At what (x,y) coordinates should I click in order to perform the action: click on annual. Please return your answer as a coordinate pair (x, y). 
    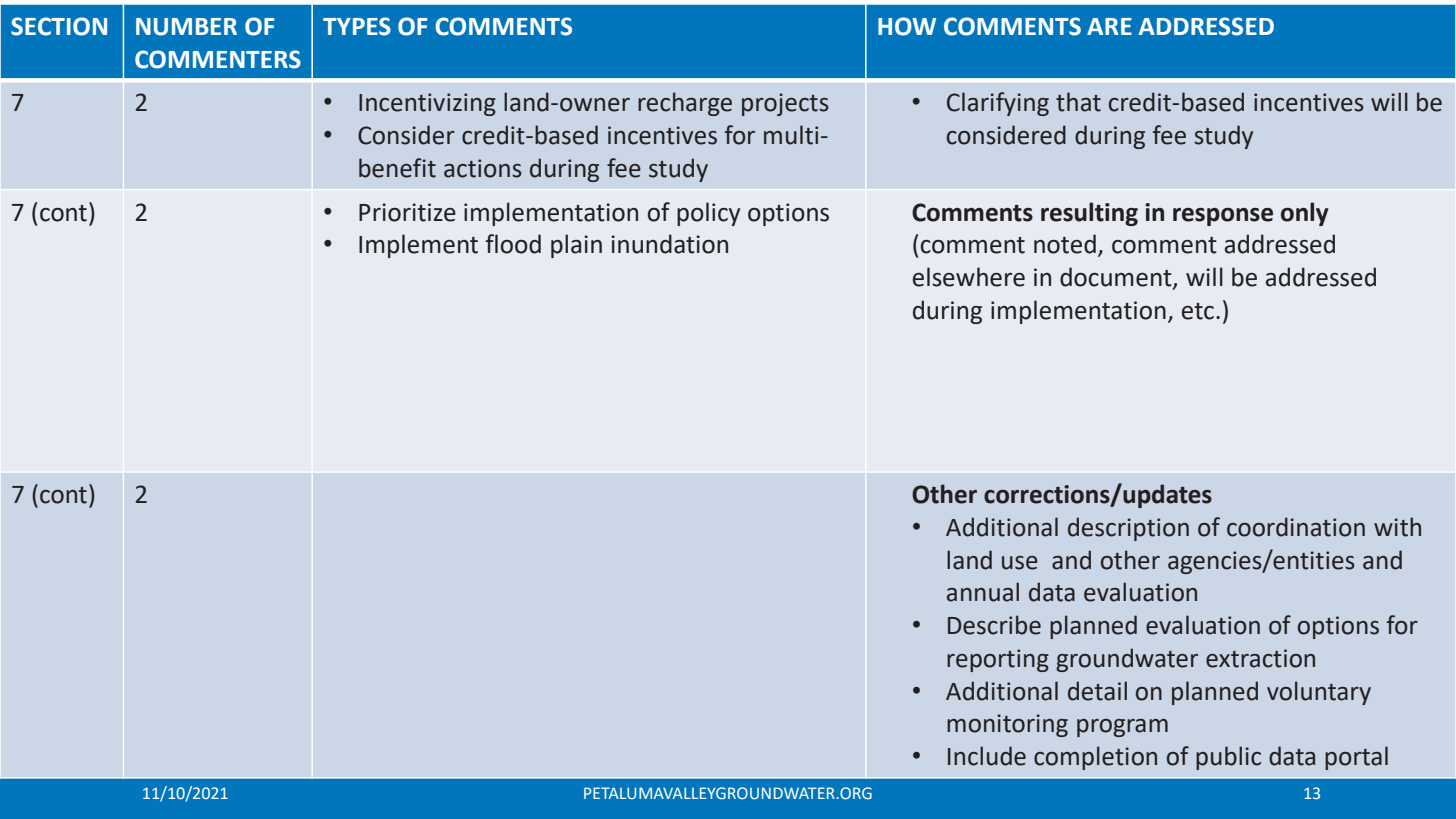
    Looking at the image, I should click on (983, 592).
